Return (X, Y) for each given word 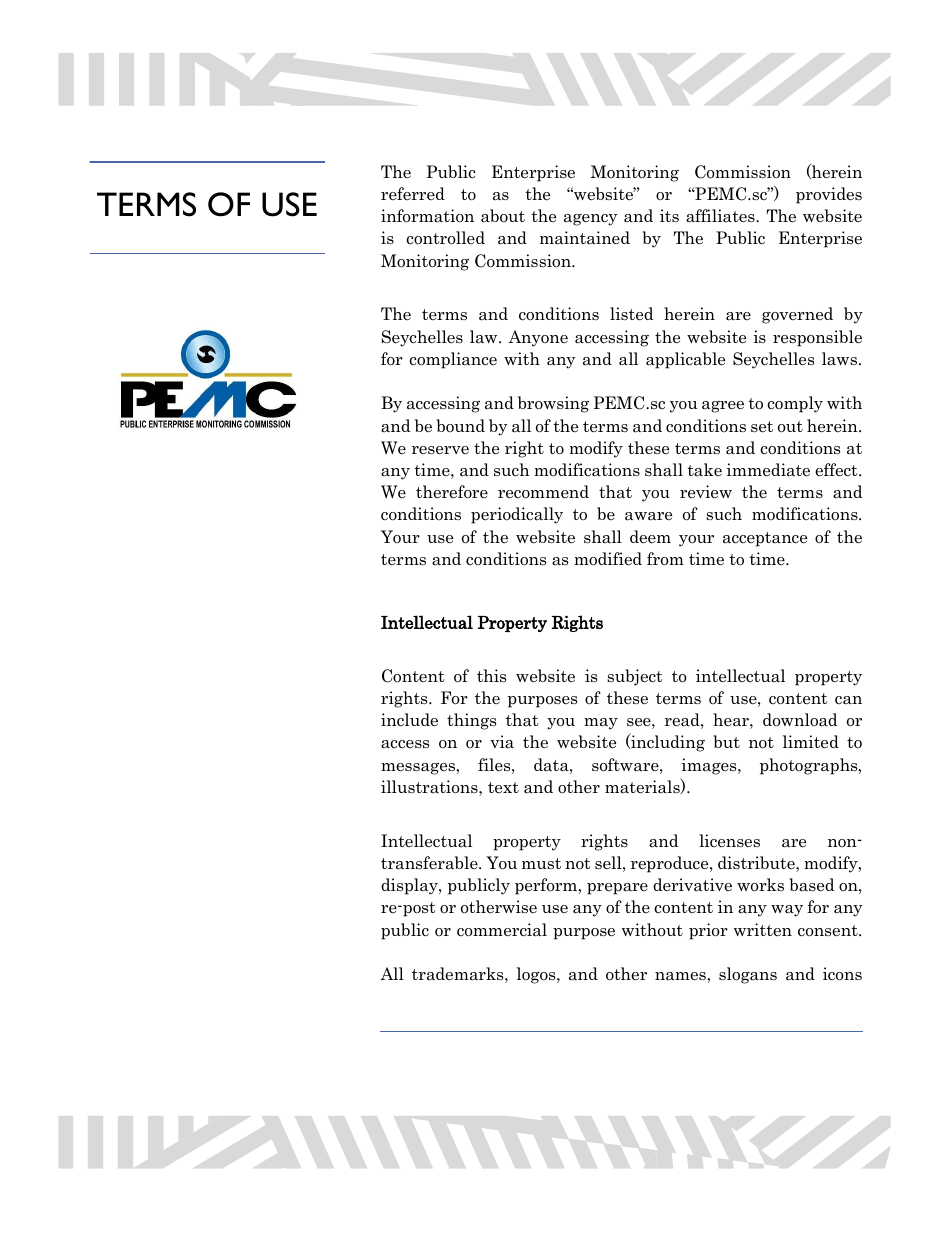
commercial (502, 930)
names (681, 976)
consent (829, 931)
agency (590, 219)
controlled (445, 238)
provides (829, 195)
